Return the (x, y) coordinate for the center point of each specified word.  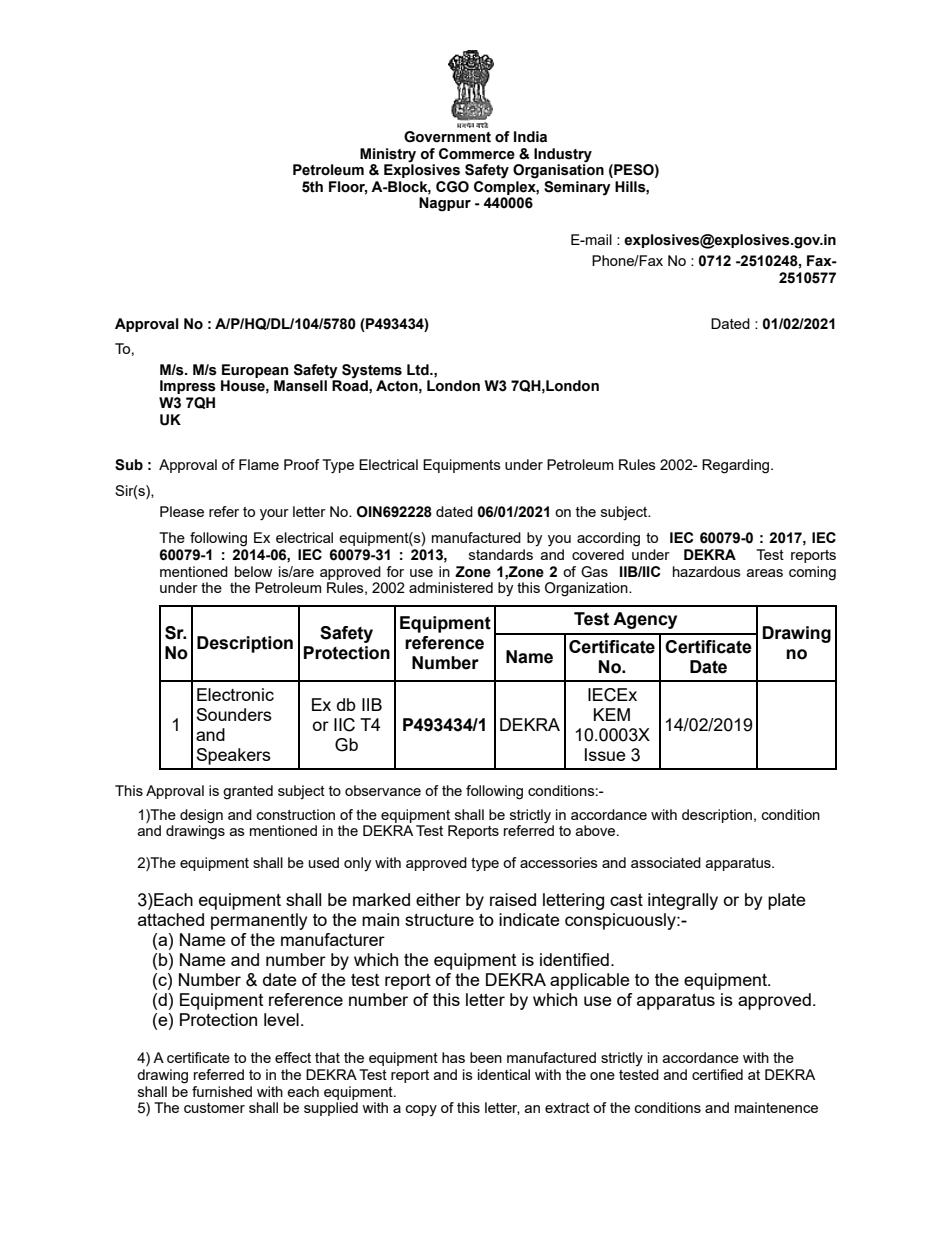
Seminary (577, 188)
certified (717, 1074)
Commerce (477, 154)
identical (504, 1074)
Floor (348, 187)
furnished (222, 1091)
